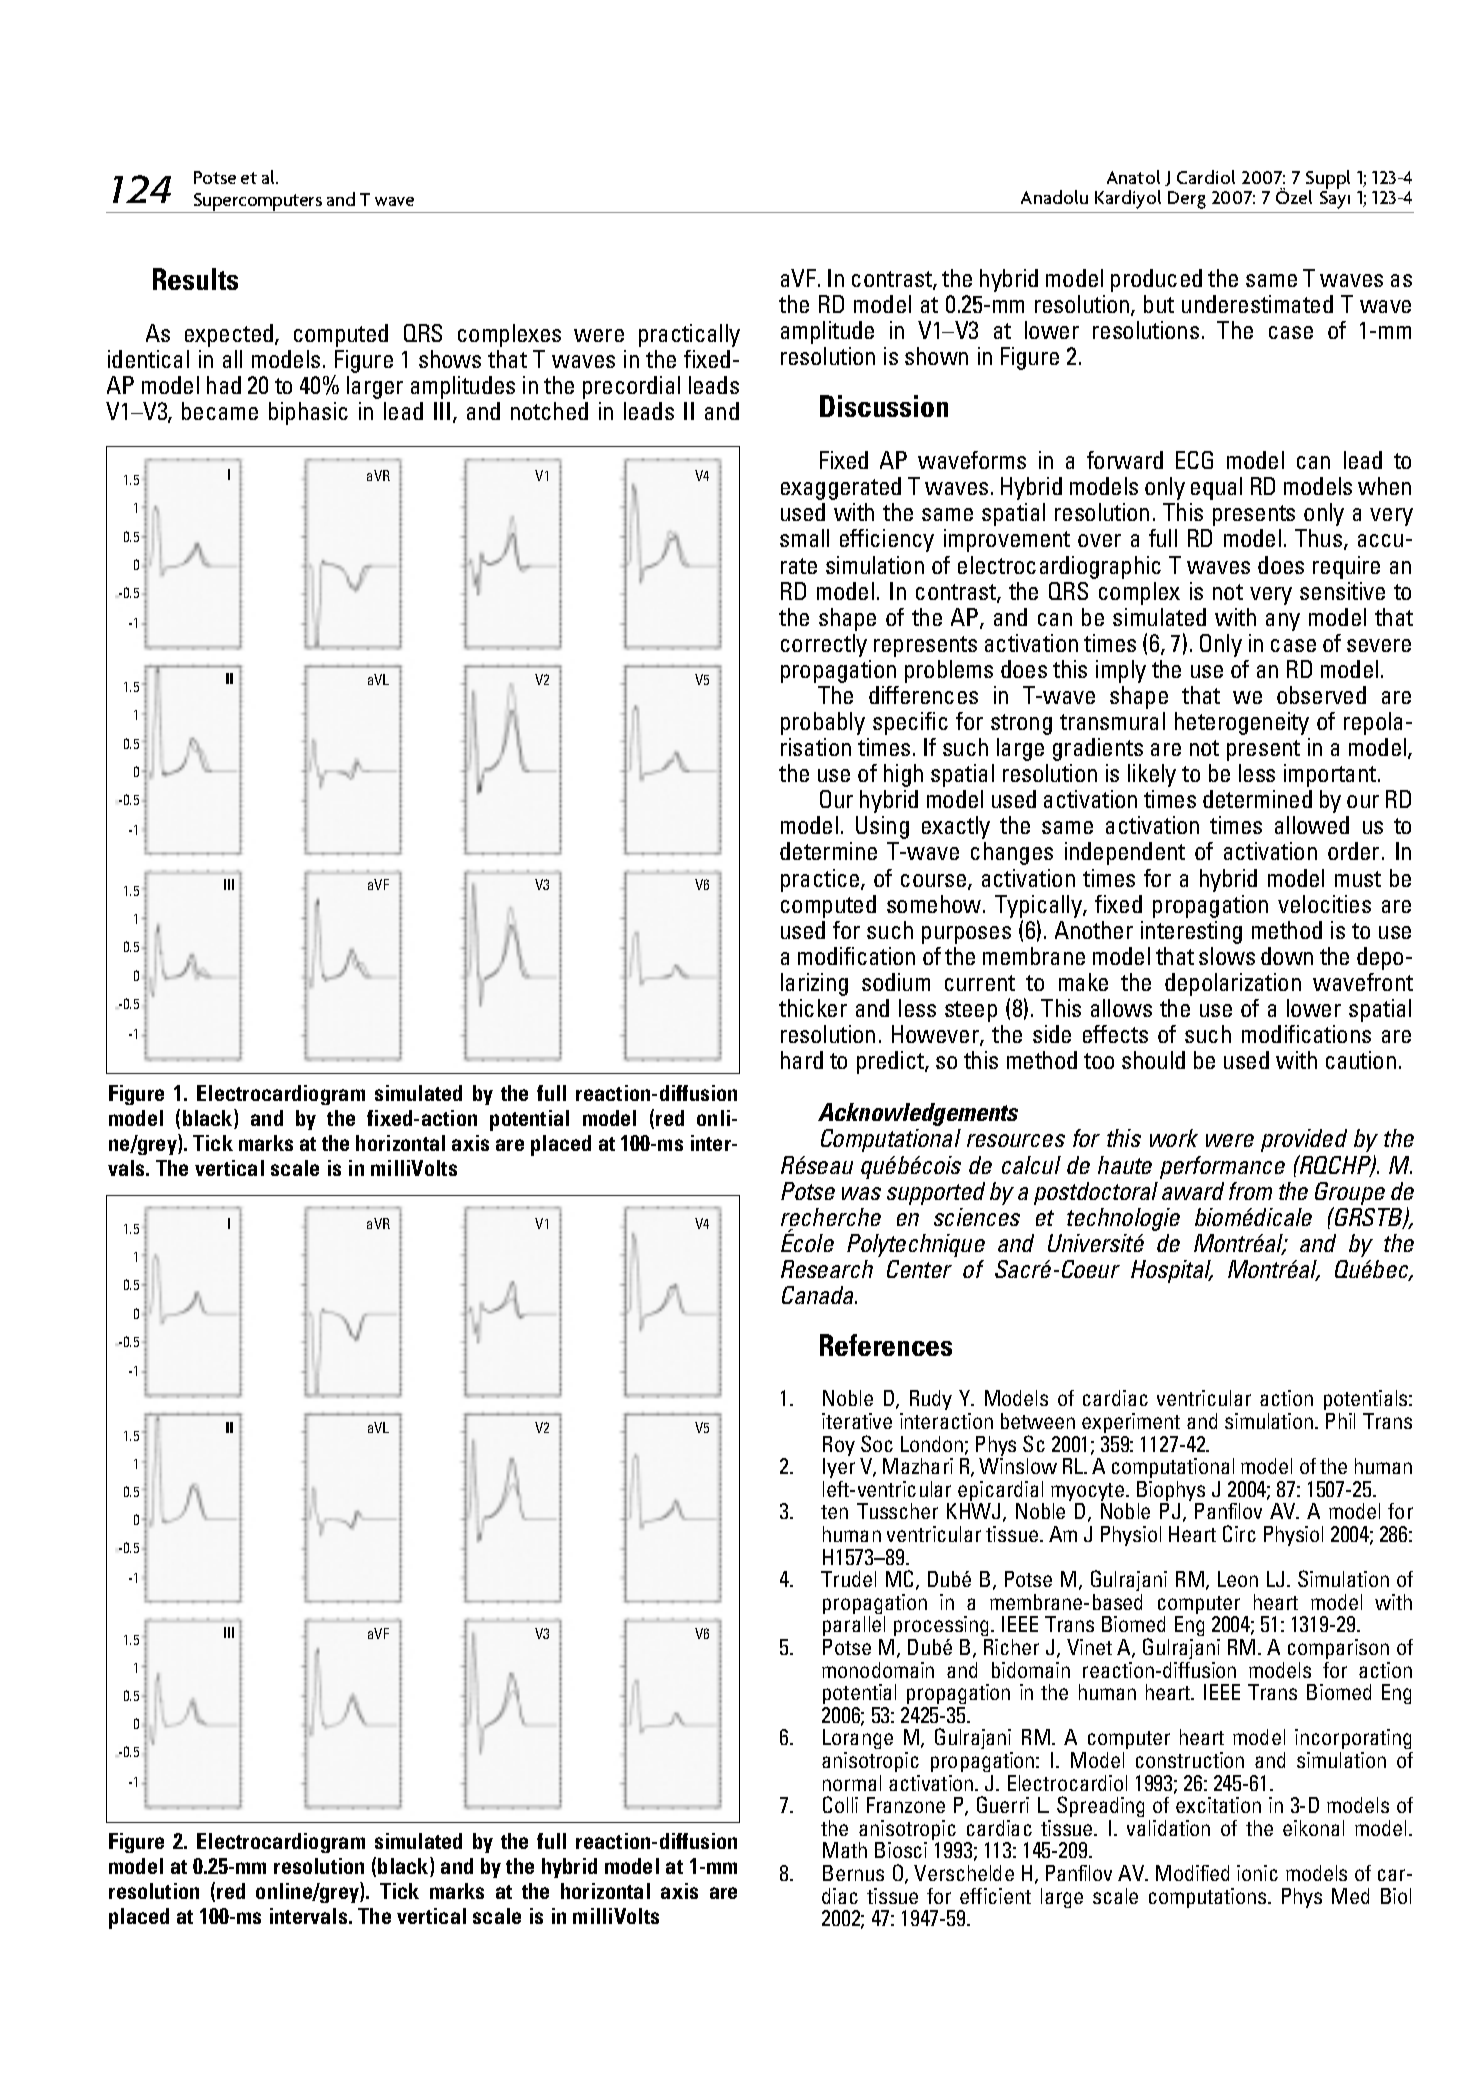 This document has width=1484, height=2099. What do you see at coordinates (308, 413) in the document?
I see `biphasic` at bounding box center [308, 413].
